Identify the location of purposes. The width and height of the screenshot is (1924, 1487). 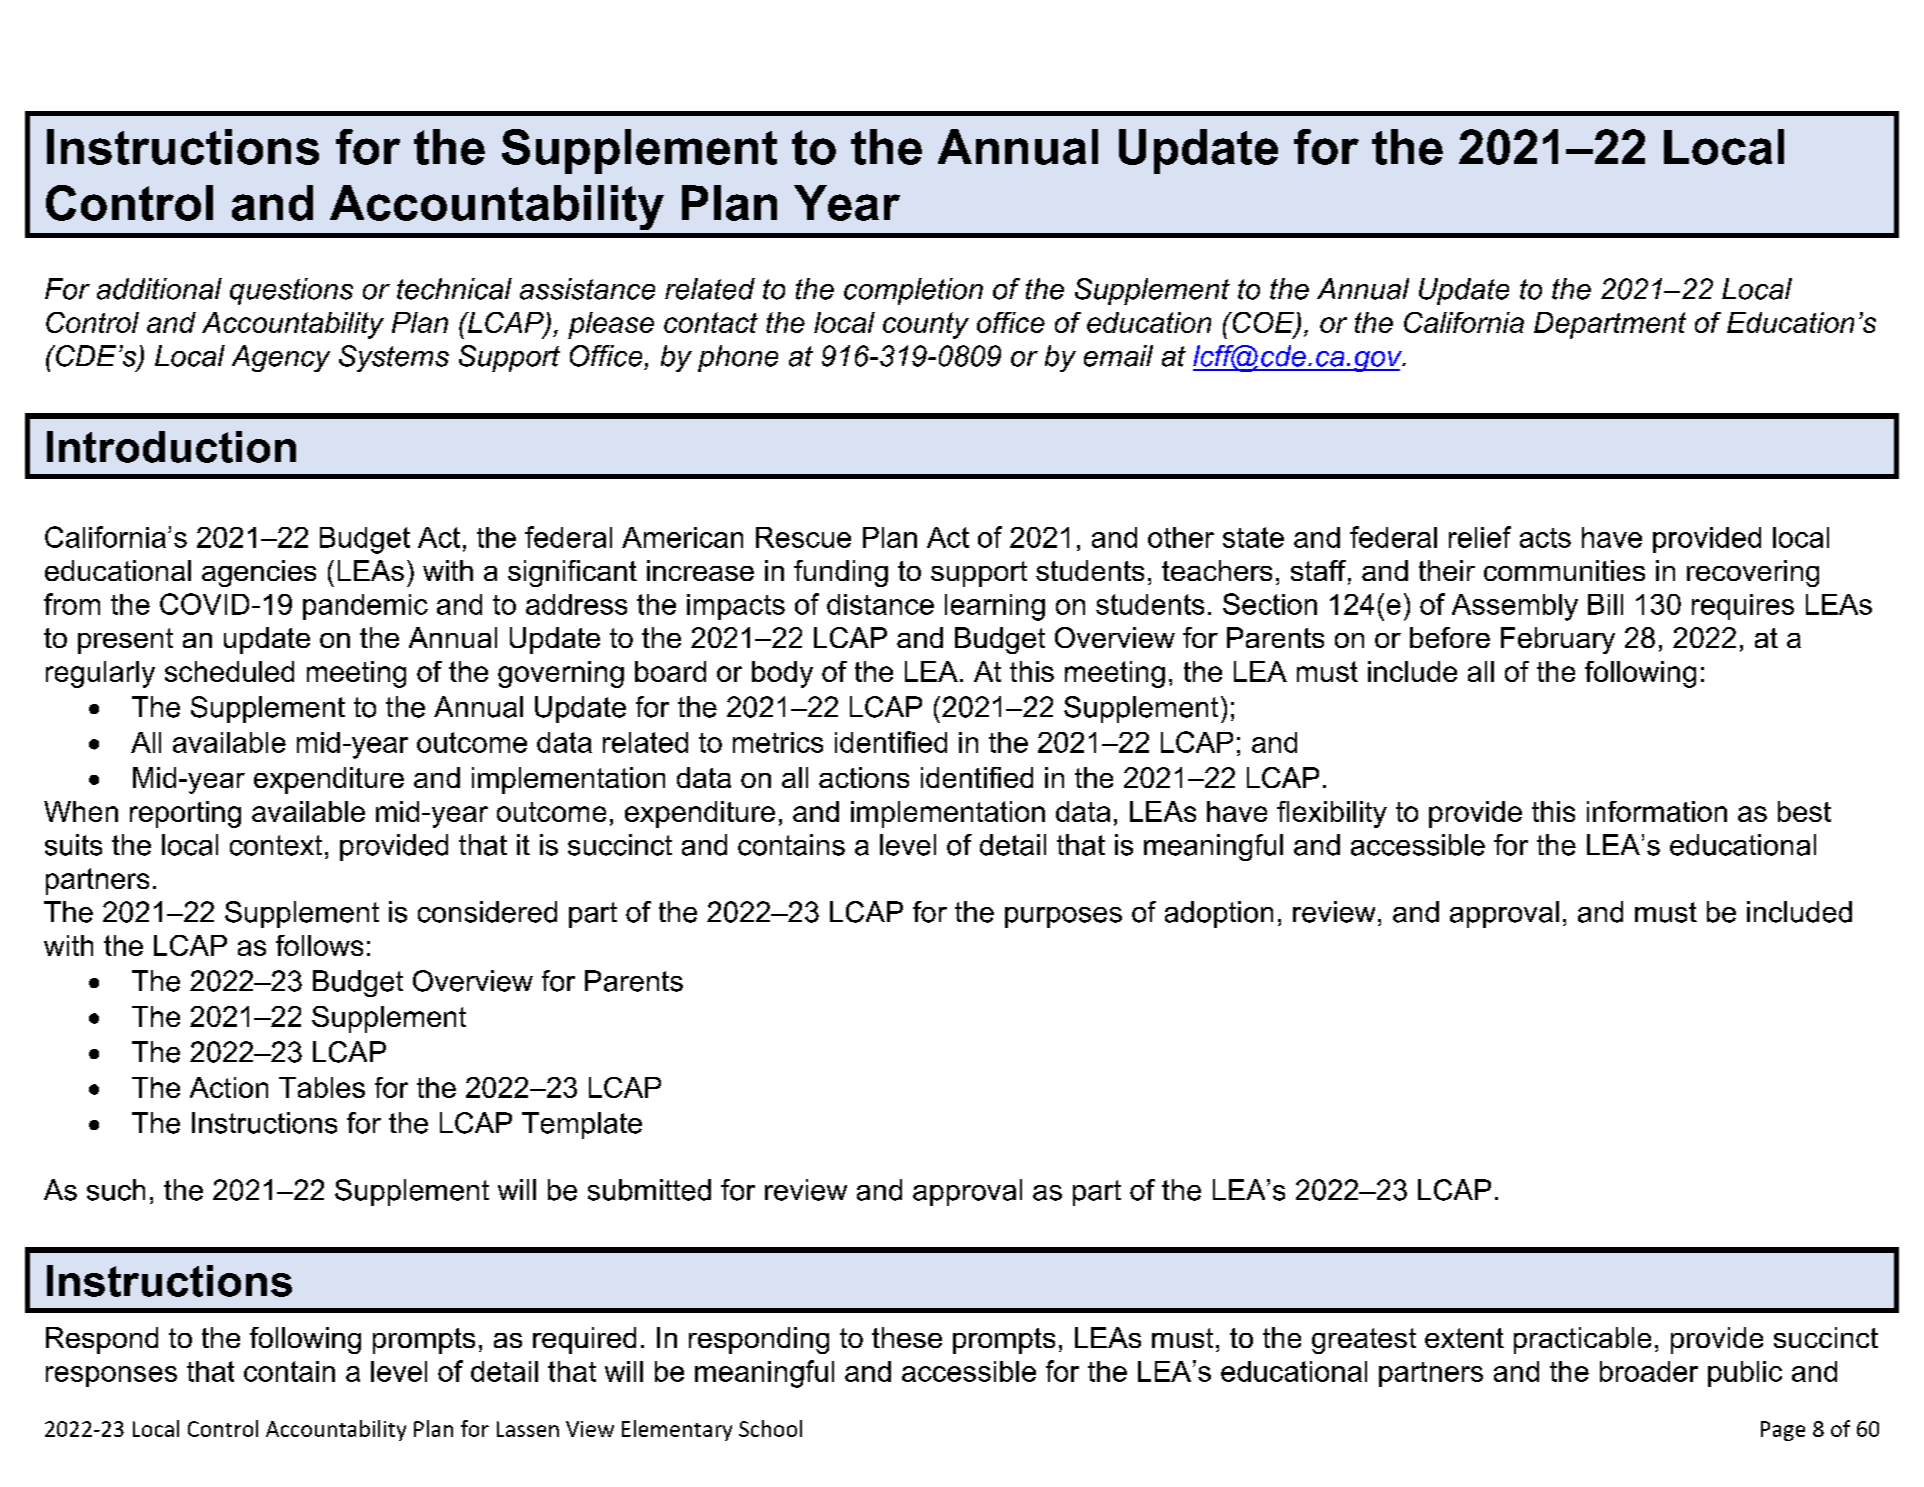
(1063, 917).
